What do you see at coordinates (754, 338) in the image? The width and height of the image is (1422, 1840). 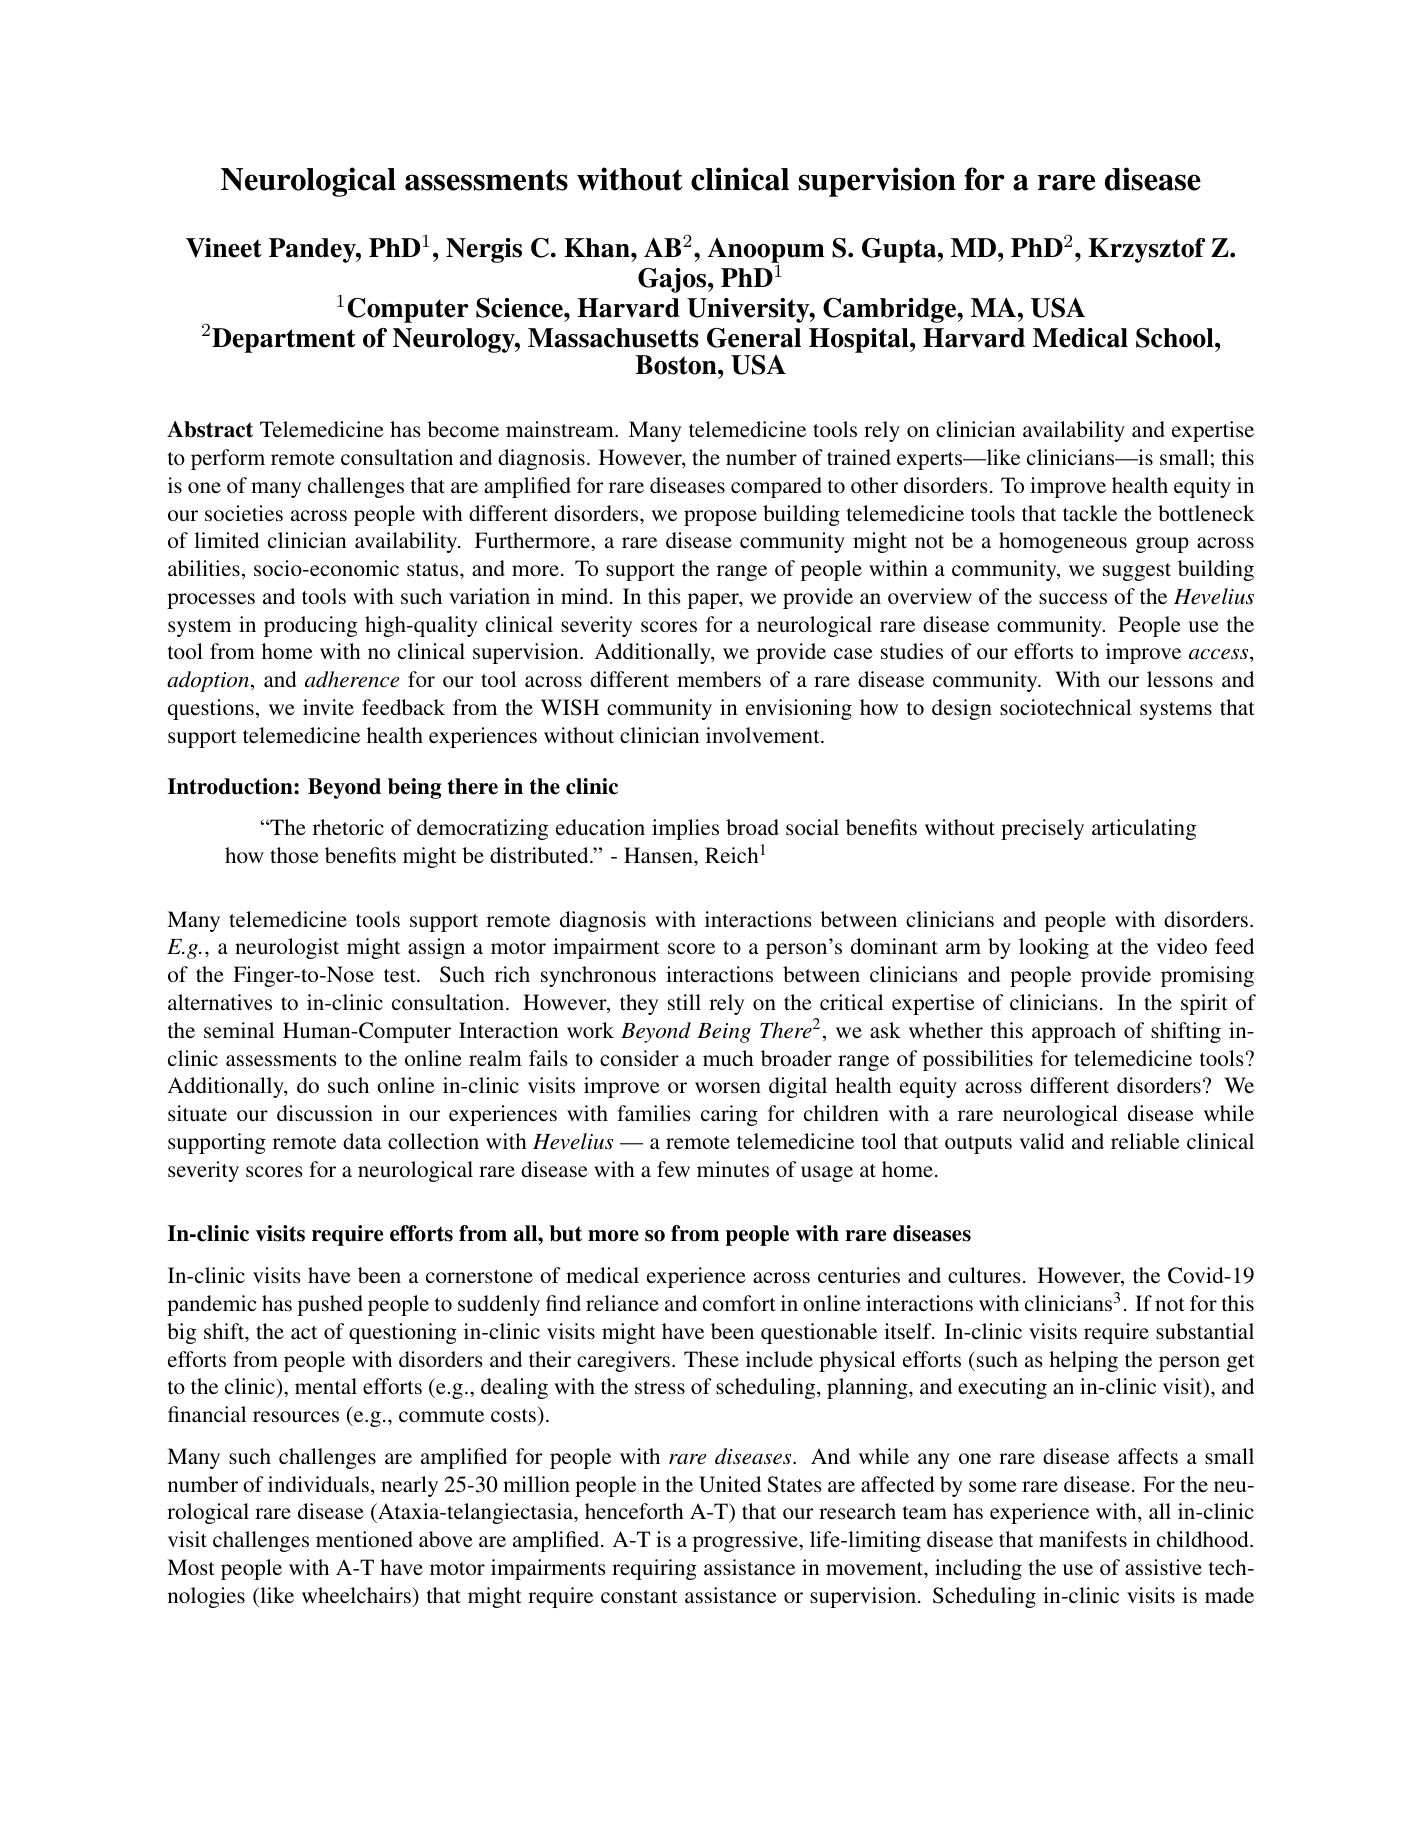 I see `General` at bounding box center [754, 338].
